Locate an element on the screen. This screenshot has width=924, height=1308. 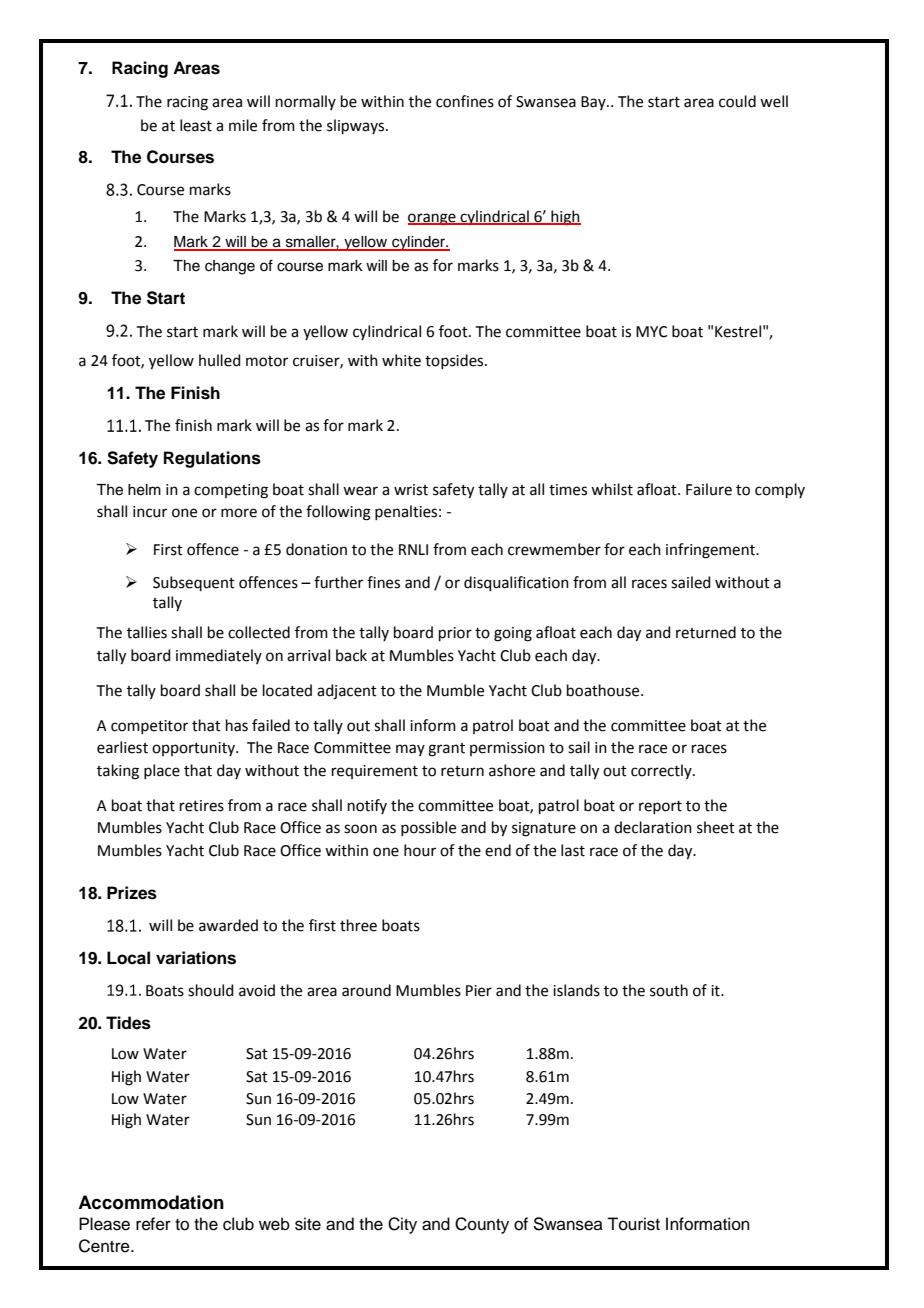
could is located at coordinates (737, 101).
